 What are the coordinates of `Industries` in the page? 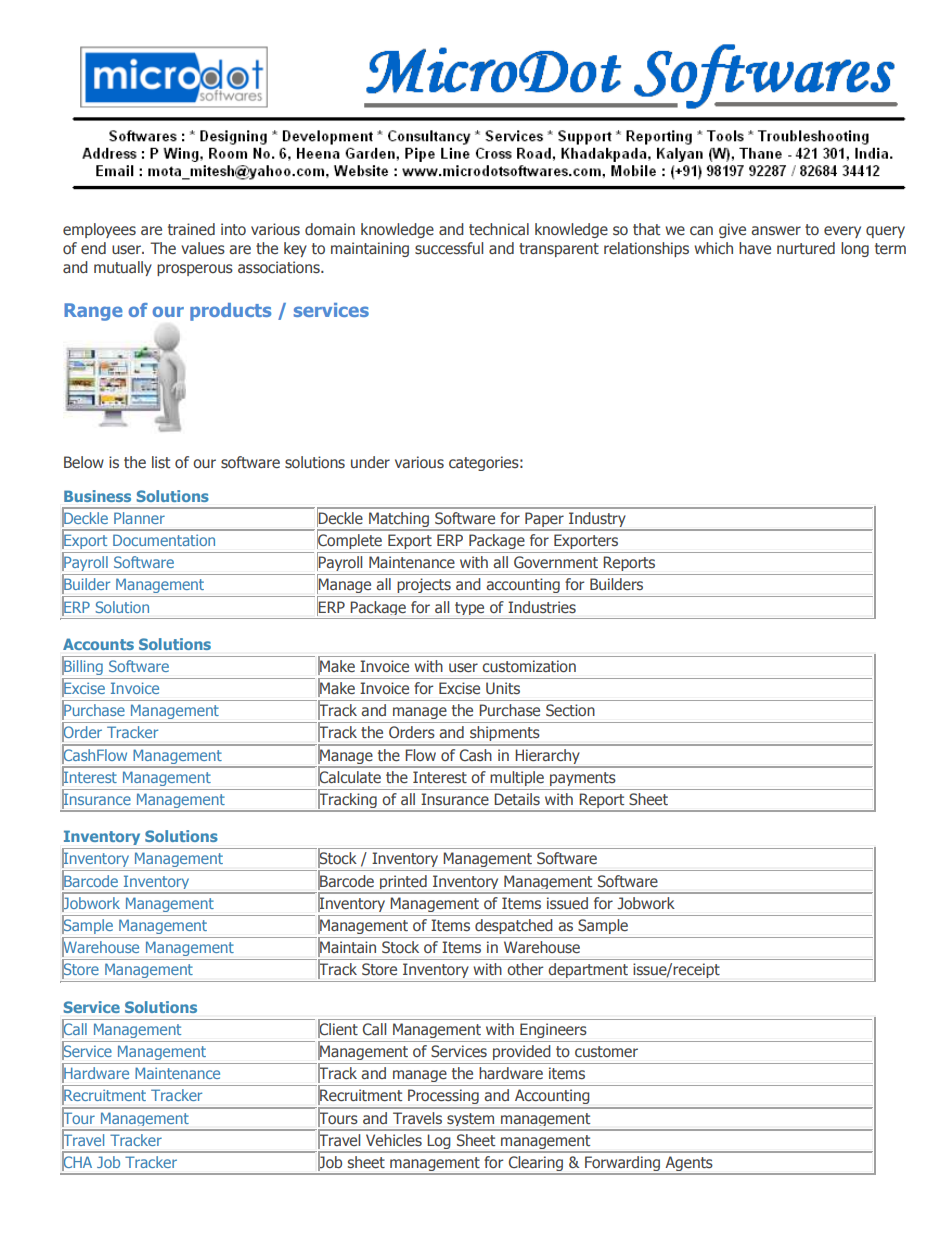 It's located at (542, 607).
